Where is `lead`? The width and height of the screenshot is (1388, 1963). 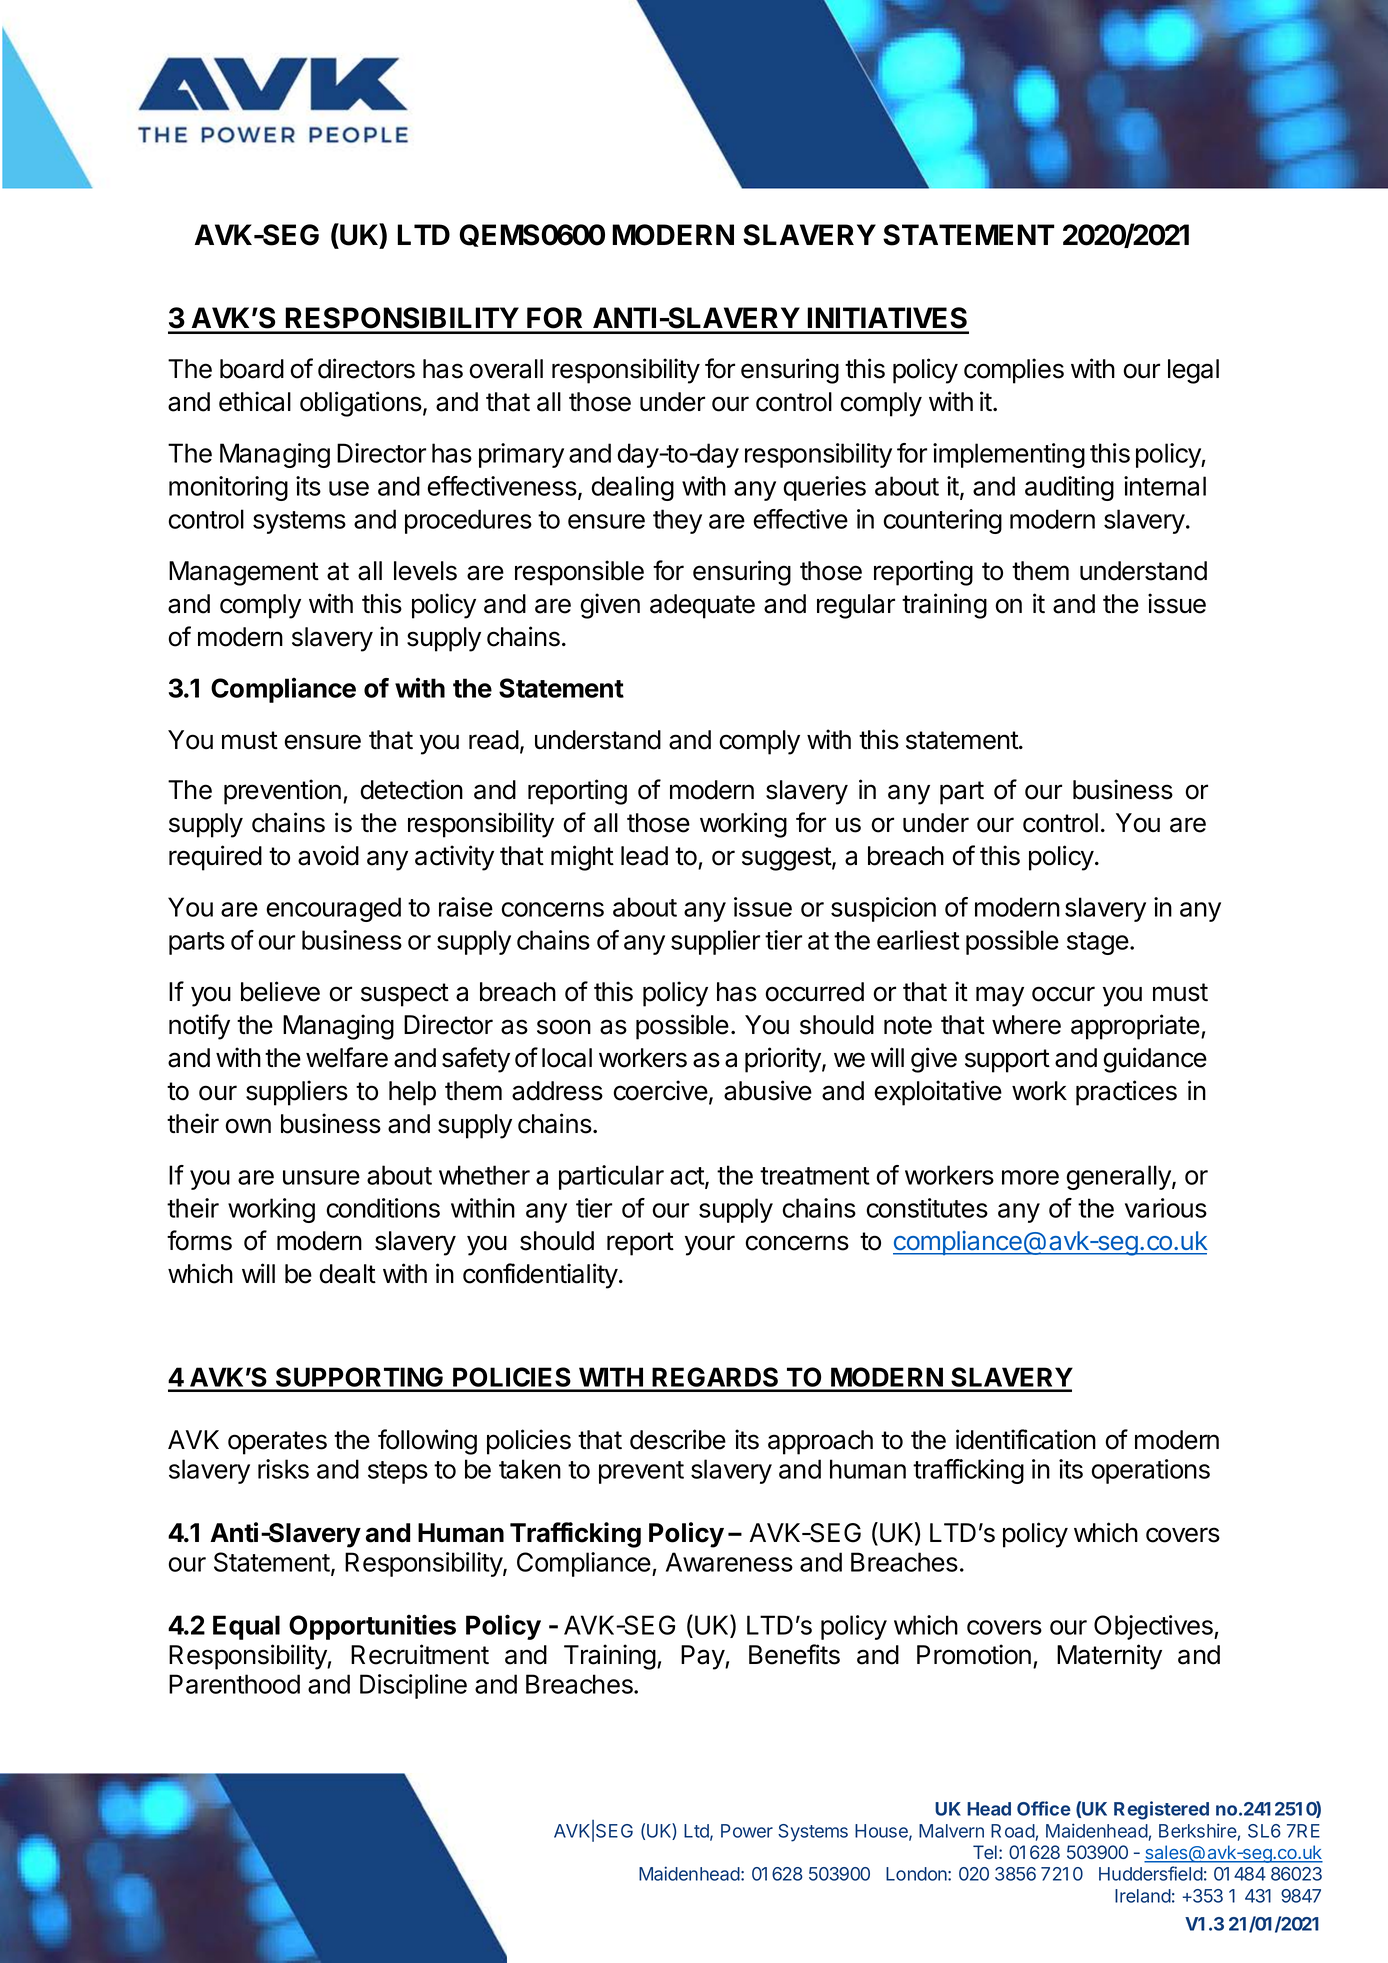 lead is located at coordinates (644, 856).
